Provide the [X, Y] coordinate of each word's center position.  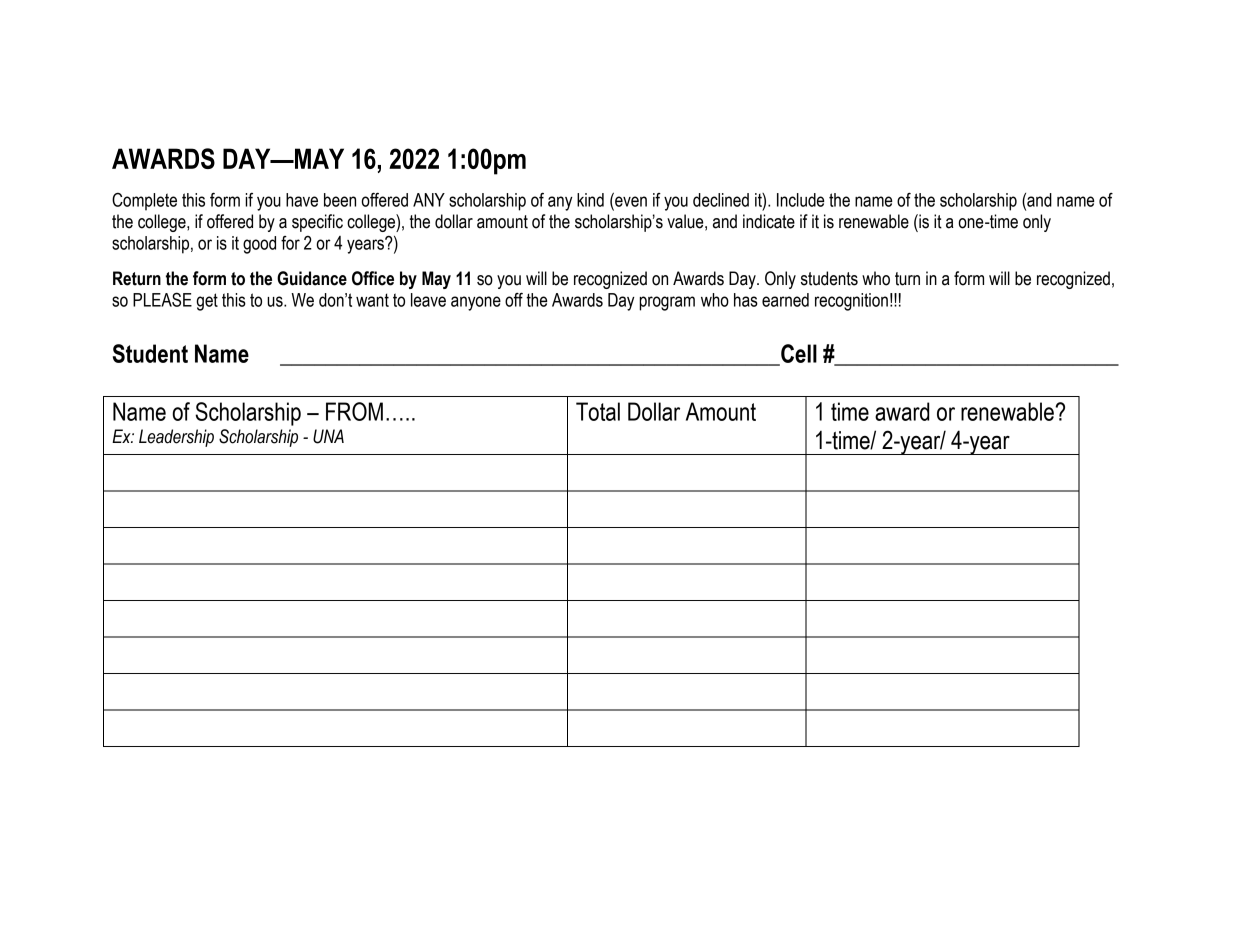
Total [598, 411]
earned [785, 300]
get [207, 302]
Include [801, 200]
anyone [476, 303]
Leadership [176, 438]
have [302, 200]
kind [590, 200]
